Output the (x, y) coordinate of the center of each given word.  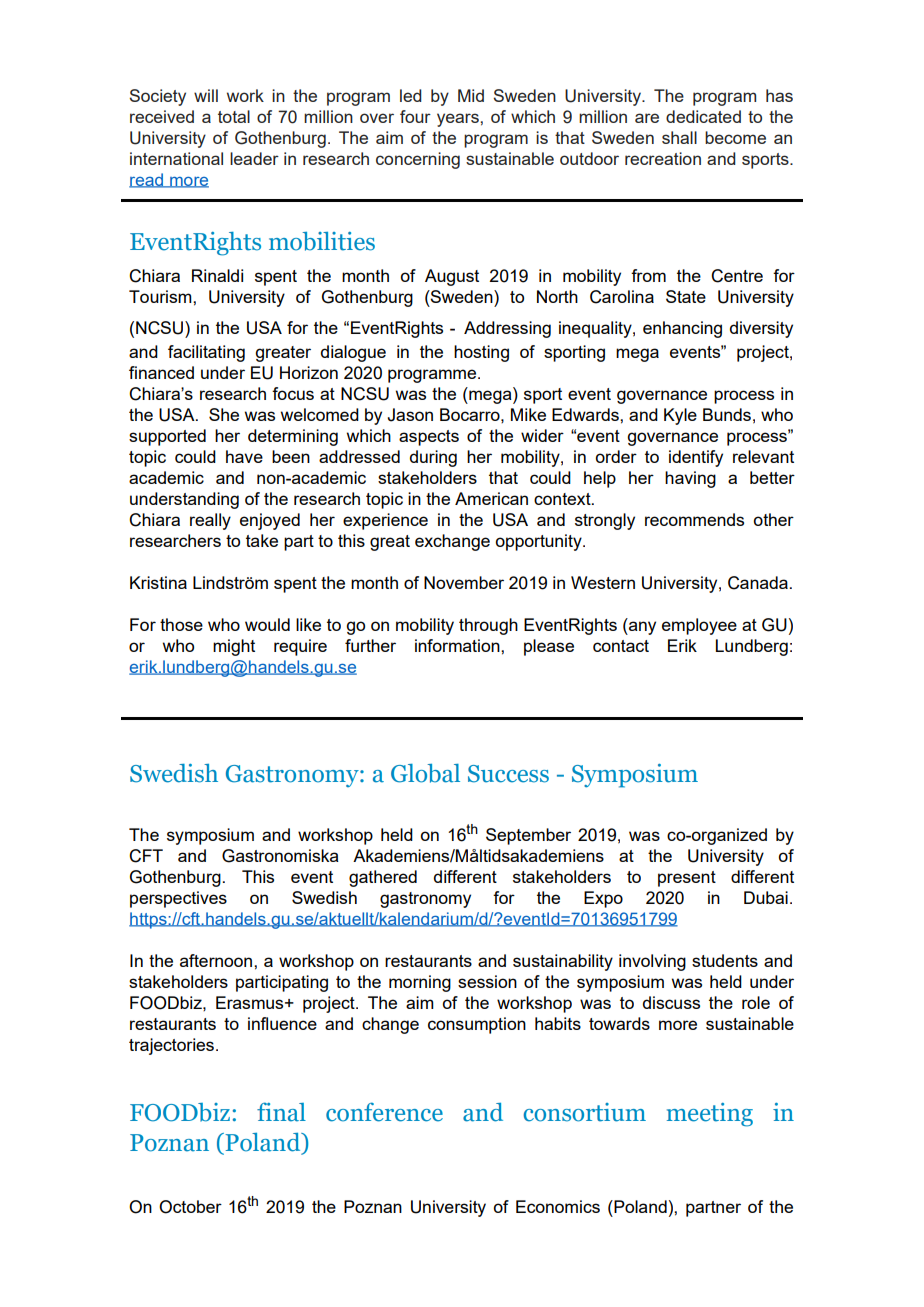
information (458, 645)
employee (699, 626)
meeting (710, 1115)
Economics (558, 1206)
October (190, 1207)
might (234, 647)
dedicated (703, 116)
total (234, 116)
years (459, 120)
